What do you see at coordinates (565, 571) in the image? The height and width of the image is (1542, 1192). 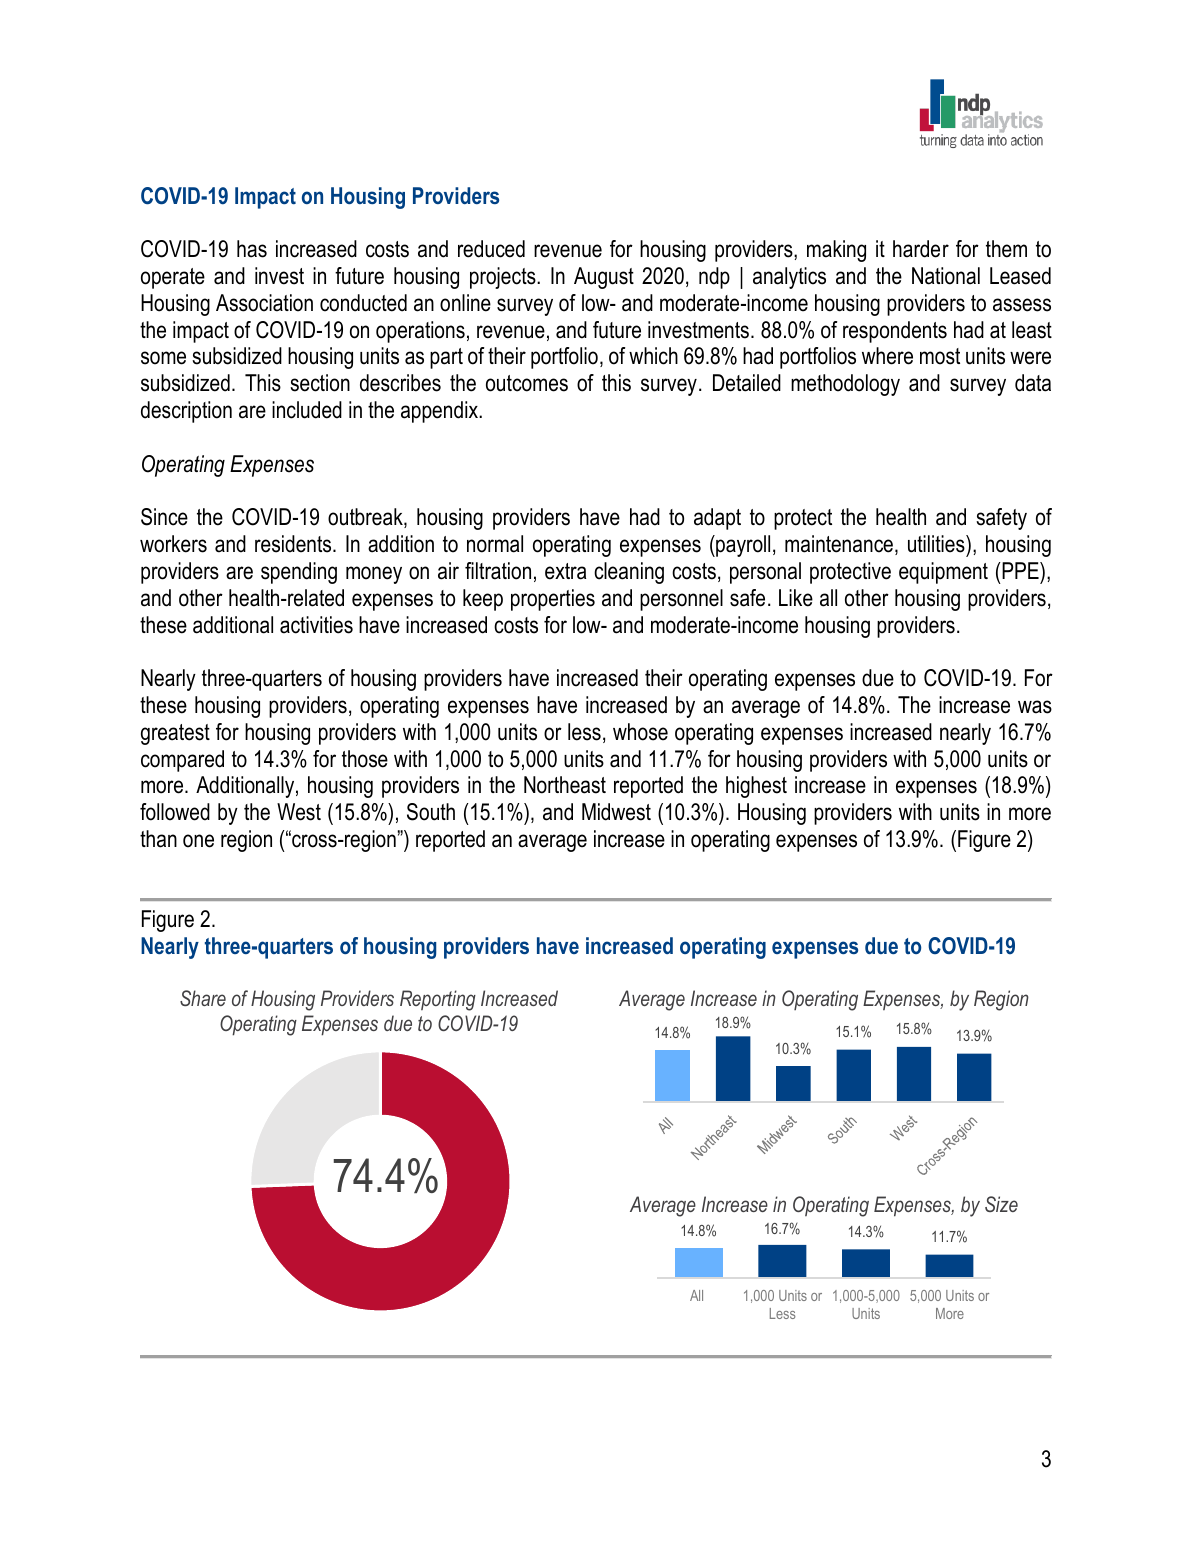 I see `extra` at bounding box center [565, 571].
